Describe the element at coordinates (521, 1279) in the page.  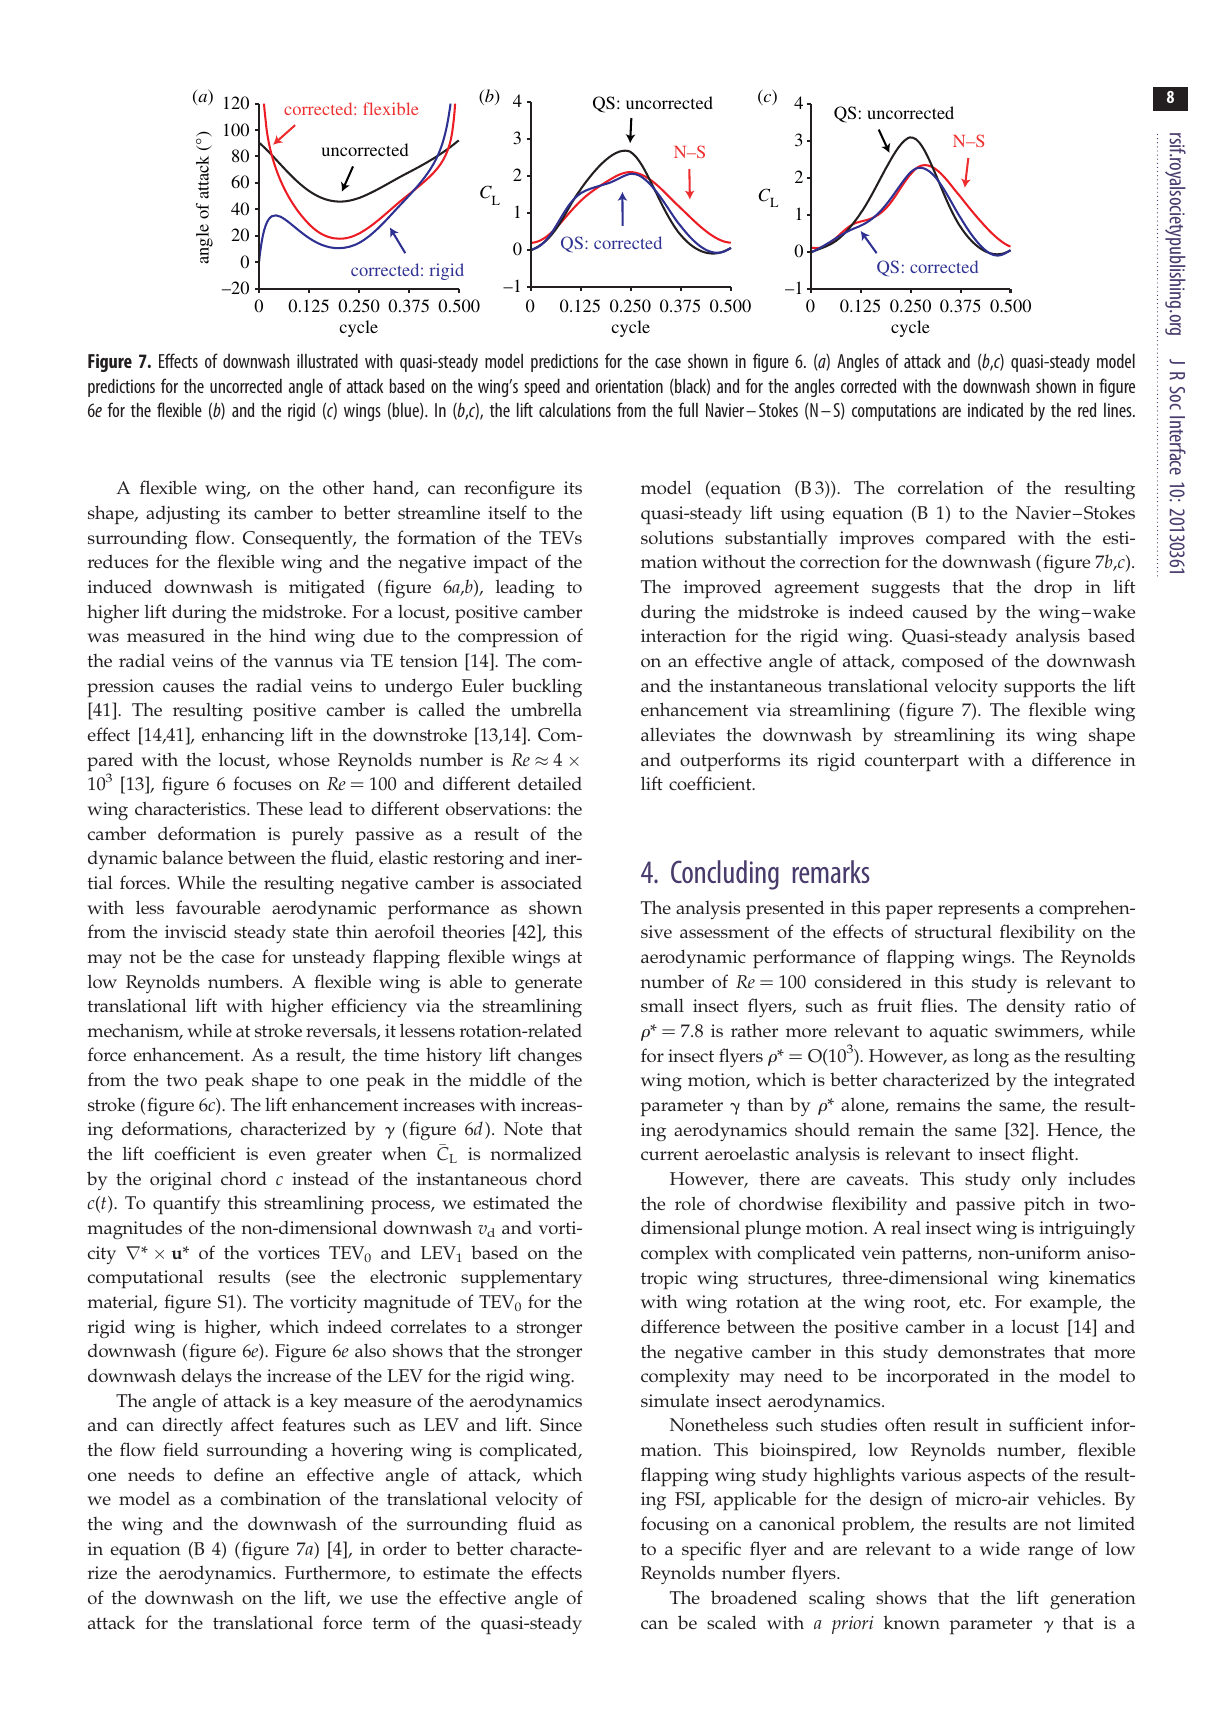
I see `supplementary` at that location.
